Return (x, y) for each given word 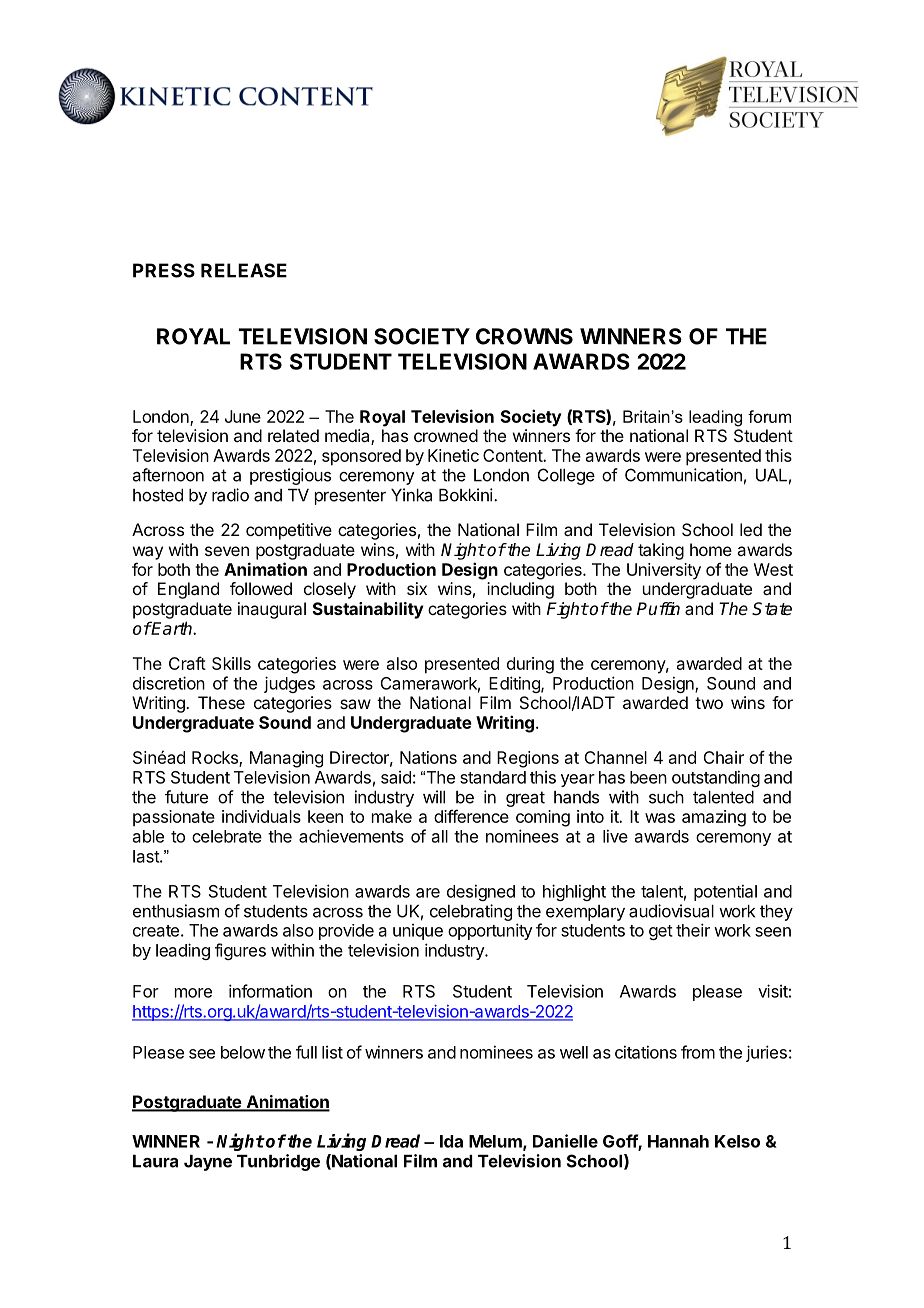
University (664, 571)
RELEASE (244, 270)
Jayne (208, 1163)
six (417, 588)
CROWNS (524, 336)
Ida (451, 1141)
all (440, 836)
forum (769, 416)
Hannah (678, 1141)
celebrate (227, 836)
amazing (714, 818)
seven (227, 551)
